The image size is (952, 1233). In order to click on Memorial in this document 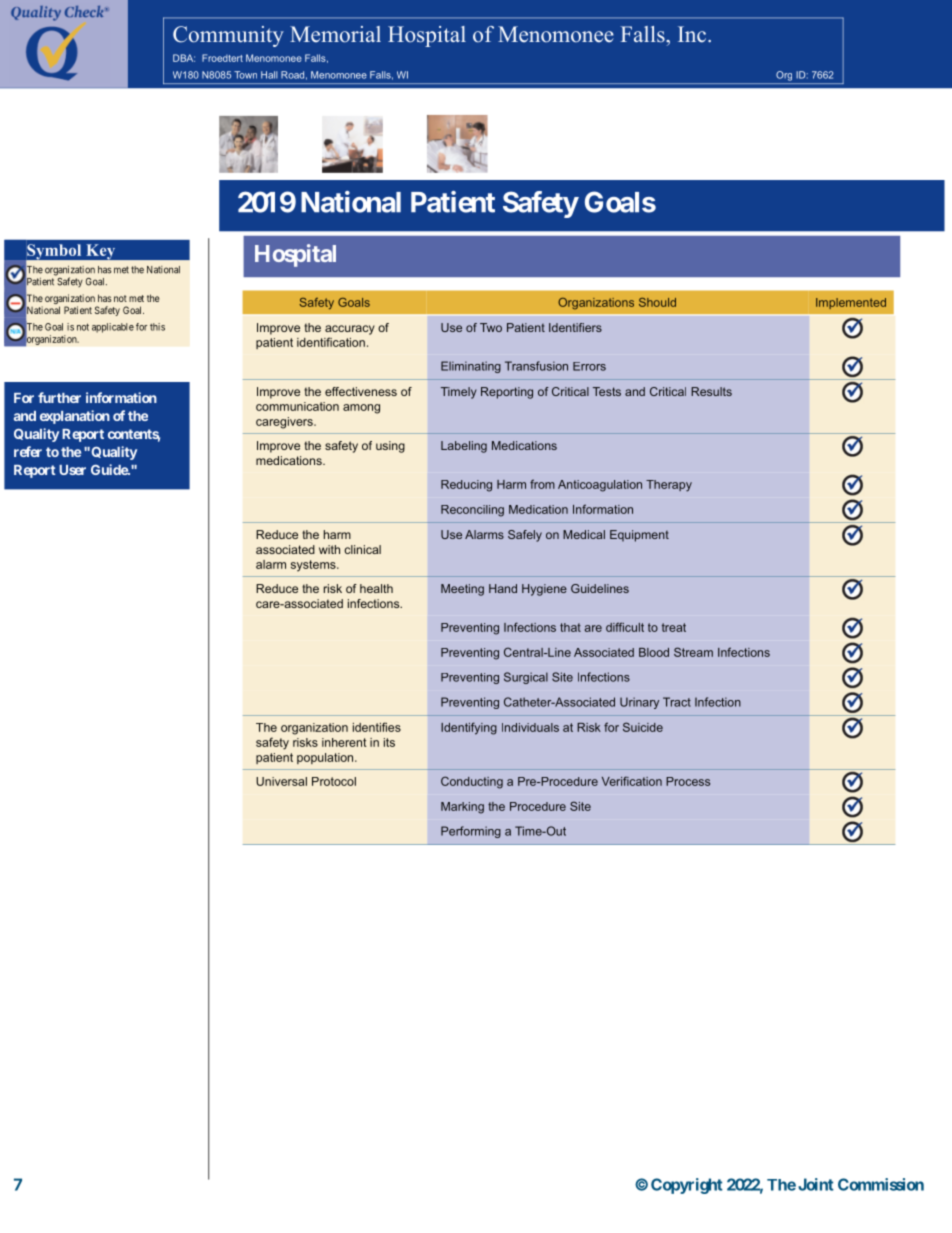, I will do `click(335, 34)`.
